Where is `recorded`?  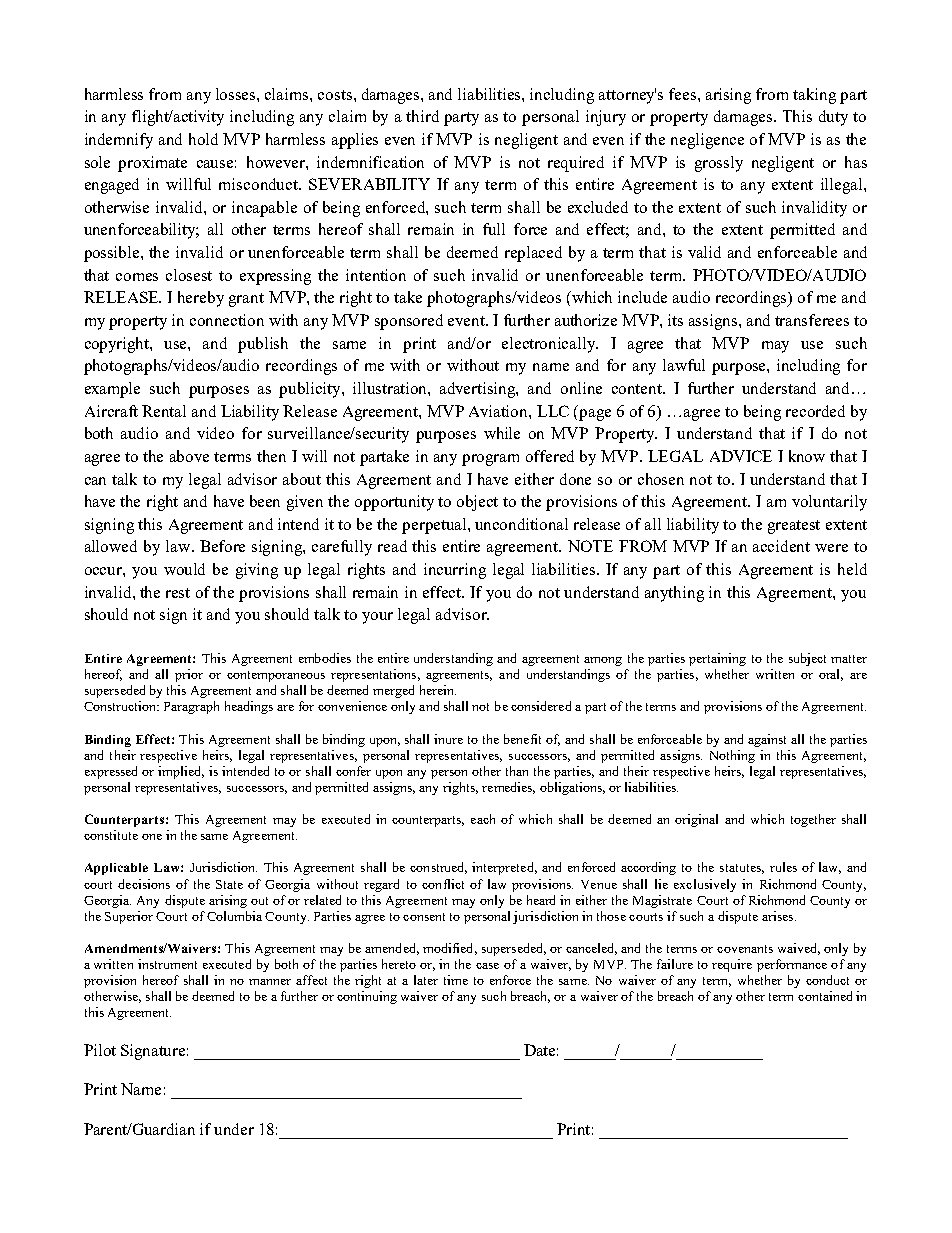
recorded is located at coordinates (815, 411).
